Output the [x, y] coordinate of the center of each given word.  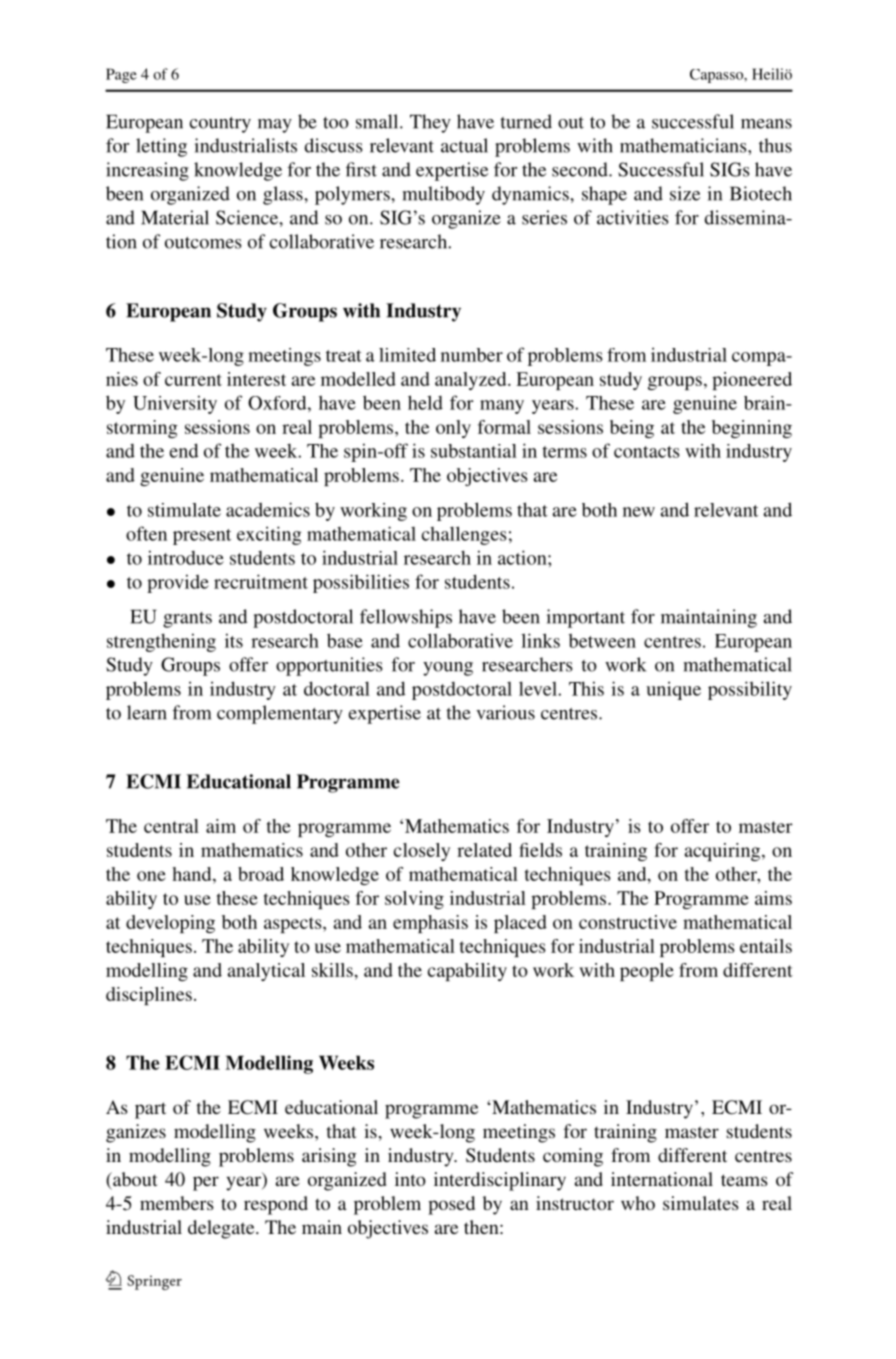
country [220, 125]
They [430, 123]
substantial [474, 451]
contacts [647, 452]
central [171, 826]
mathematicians [684, 145]
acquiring [724, 852]
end [184, 450]
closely [422, 852]
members [177, 1203]
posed [451, 1205]
